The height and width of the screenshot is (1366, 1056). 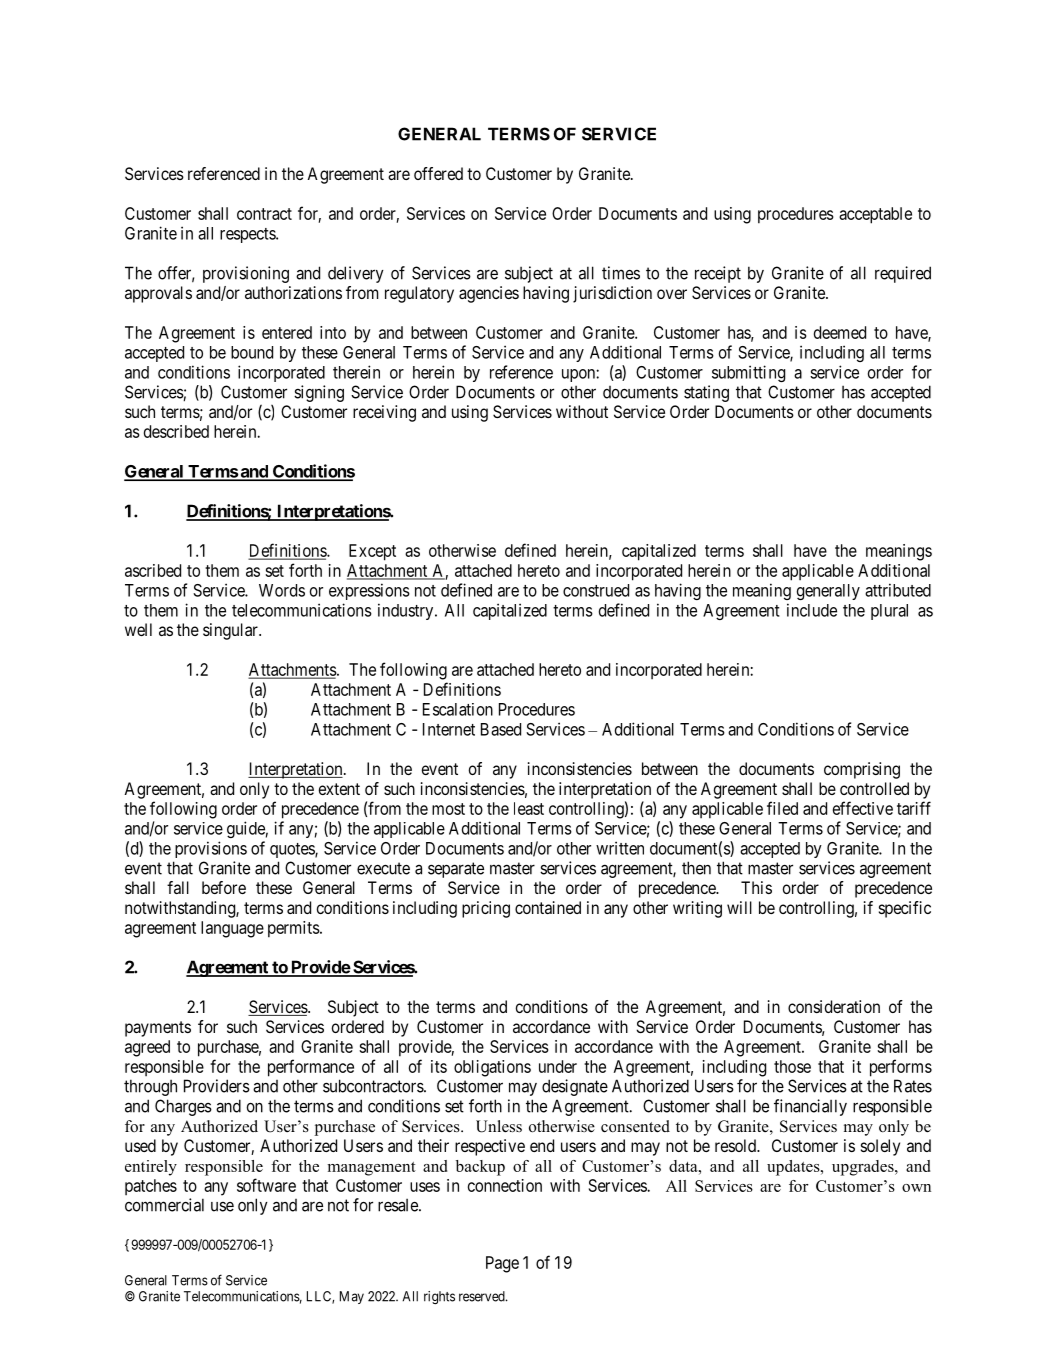 I want to click on include, so click(x=812, y=610).
